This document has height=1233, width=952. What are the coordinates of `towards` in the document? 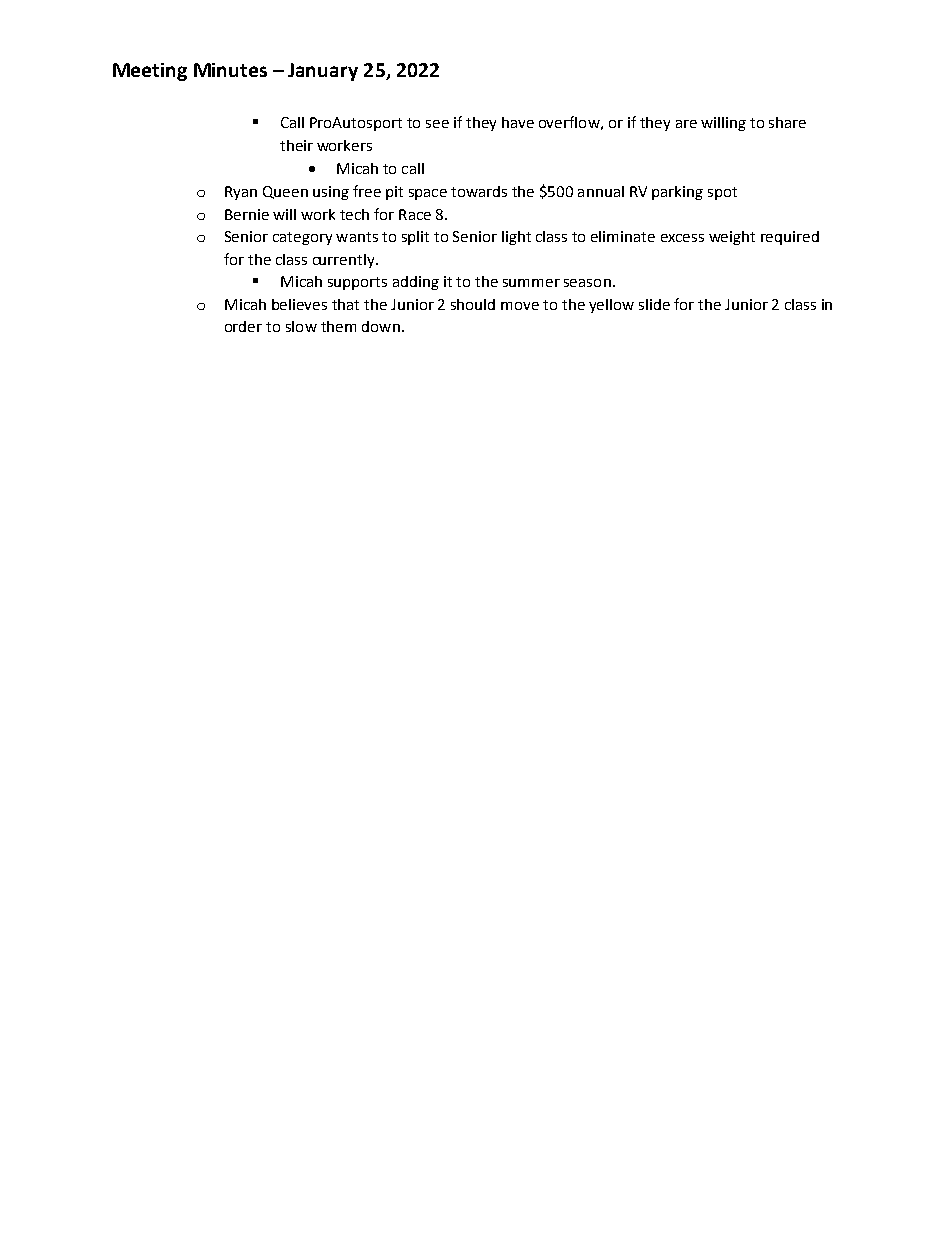 It's located at (479, 191).
